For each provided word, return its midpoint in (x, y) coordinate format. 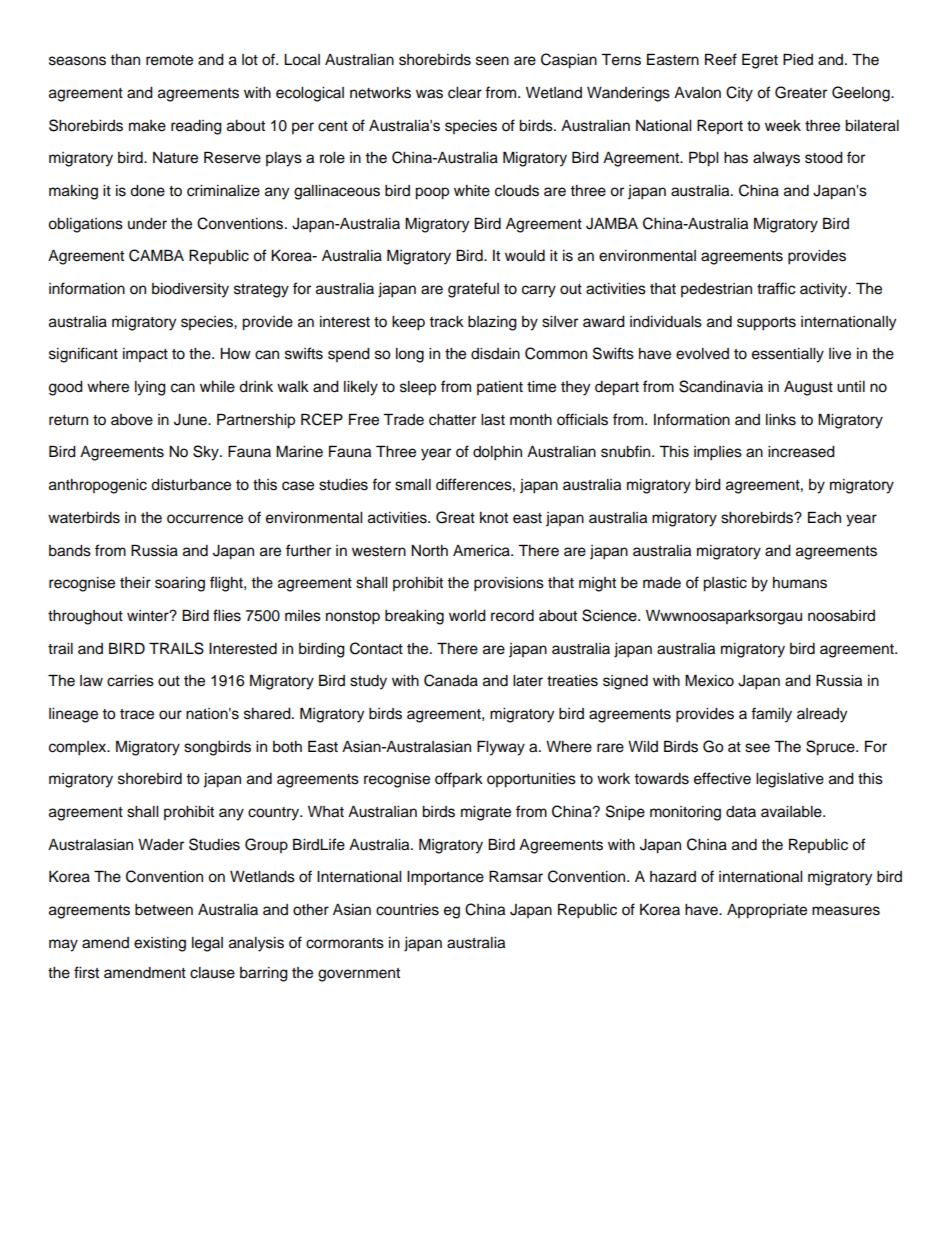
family (771, 715)
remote (169, 60)
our (170, 715)
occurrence (205, 519)
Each (824, 517)
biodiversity (190, 290)
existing (160, 944)
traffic (776, 288)
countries (407, 910)
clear (465, 93)
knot (494, 518)
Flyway (501, 748)
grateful (473, 290)
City (739, 94)
